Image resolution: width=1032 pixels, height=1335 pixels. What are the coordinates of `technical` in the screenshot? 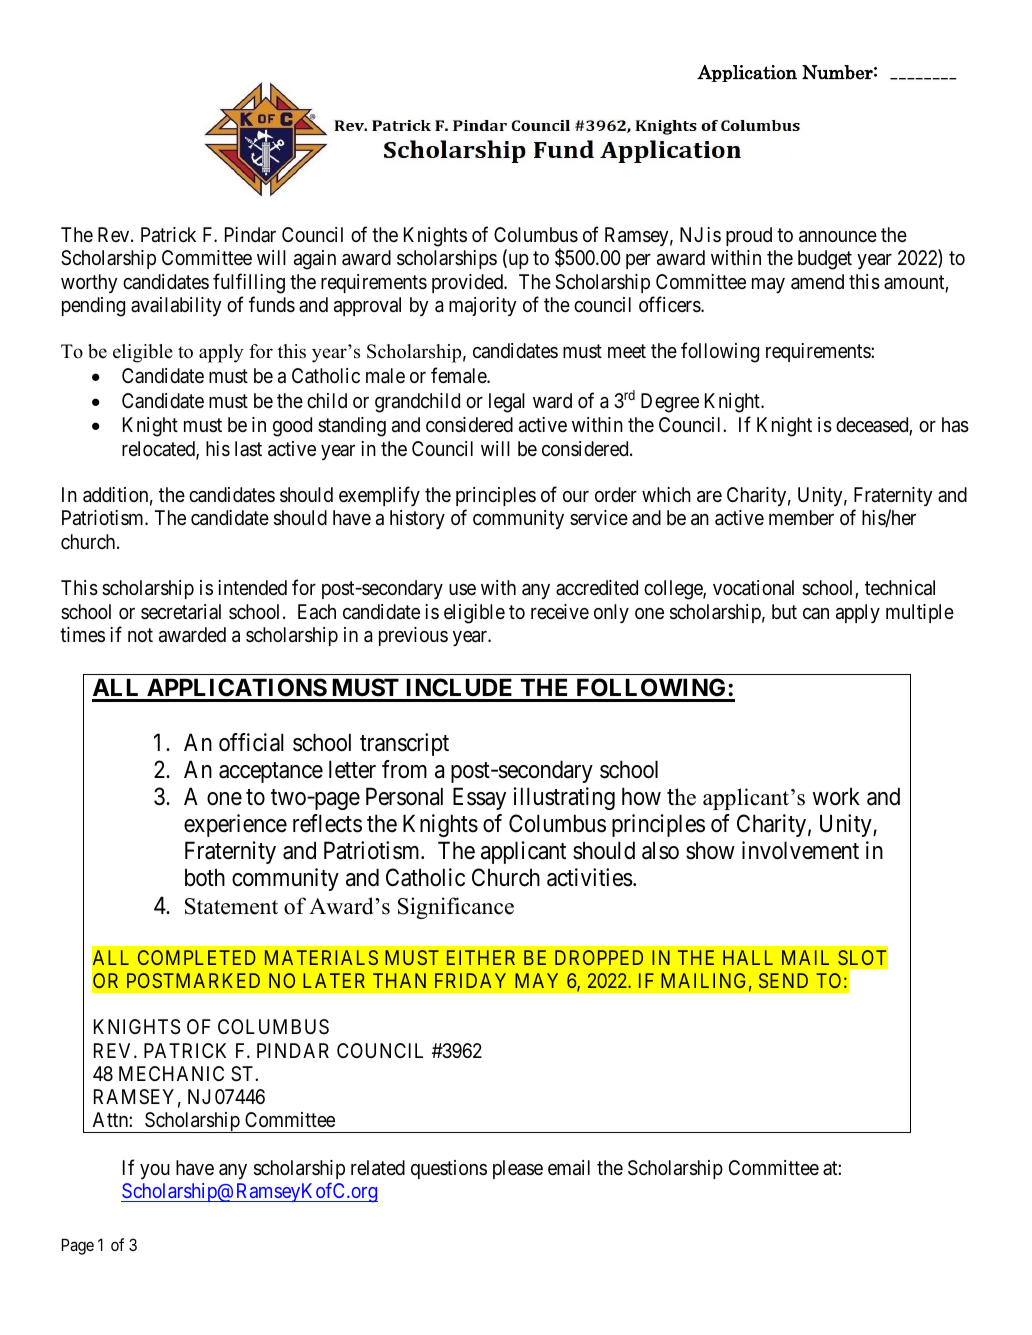 It's located at (900, 588).
